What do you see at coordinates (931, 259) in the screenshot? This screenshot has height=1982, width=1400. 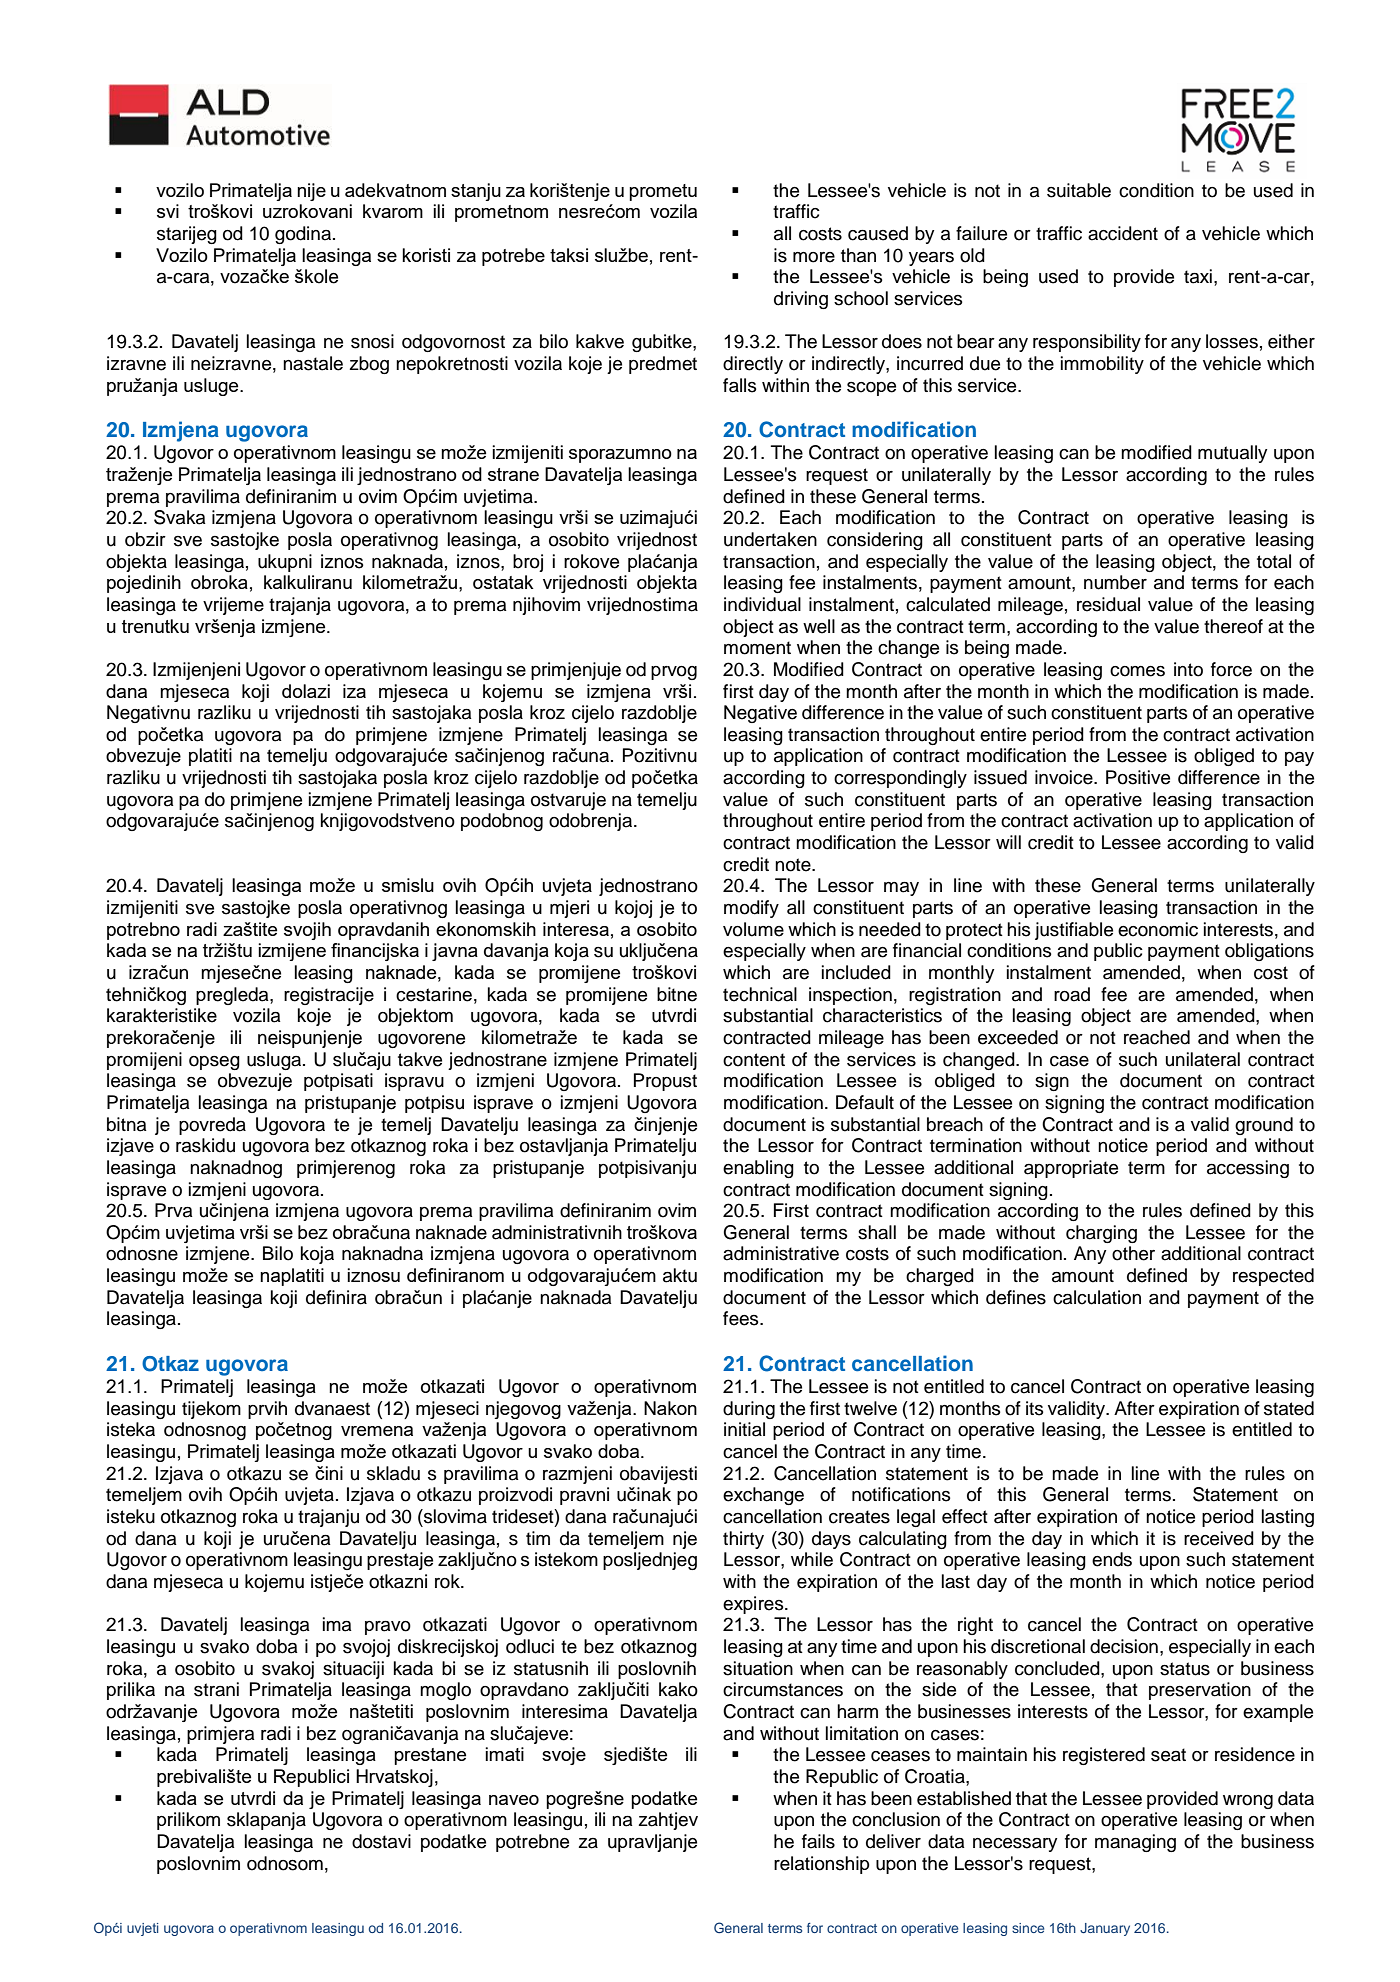 I see `years` at bounding box center [931, 259].
